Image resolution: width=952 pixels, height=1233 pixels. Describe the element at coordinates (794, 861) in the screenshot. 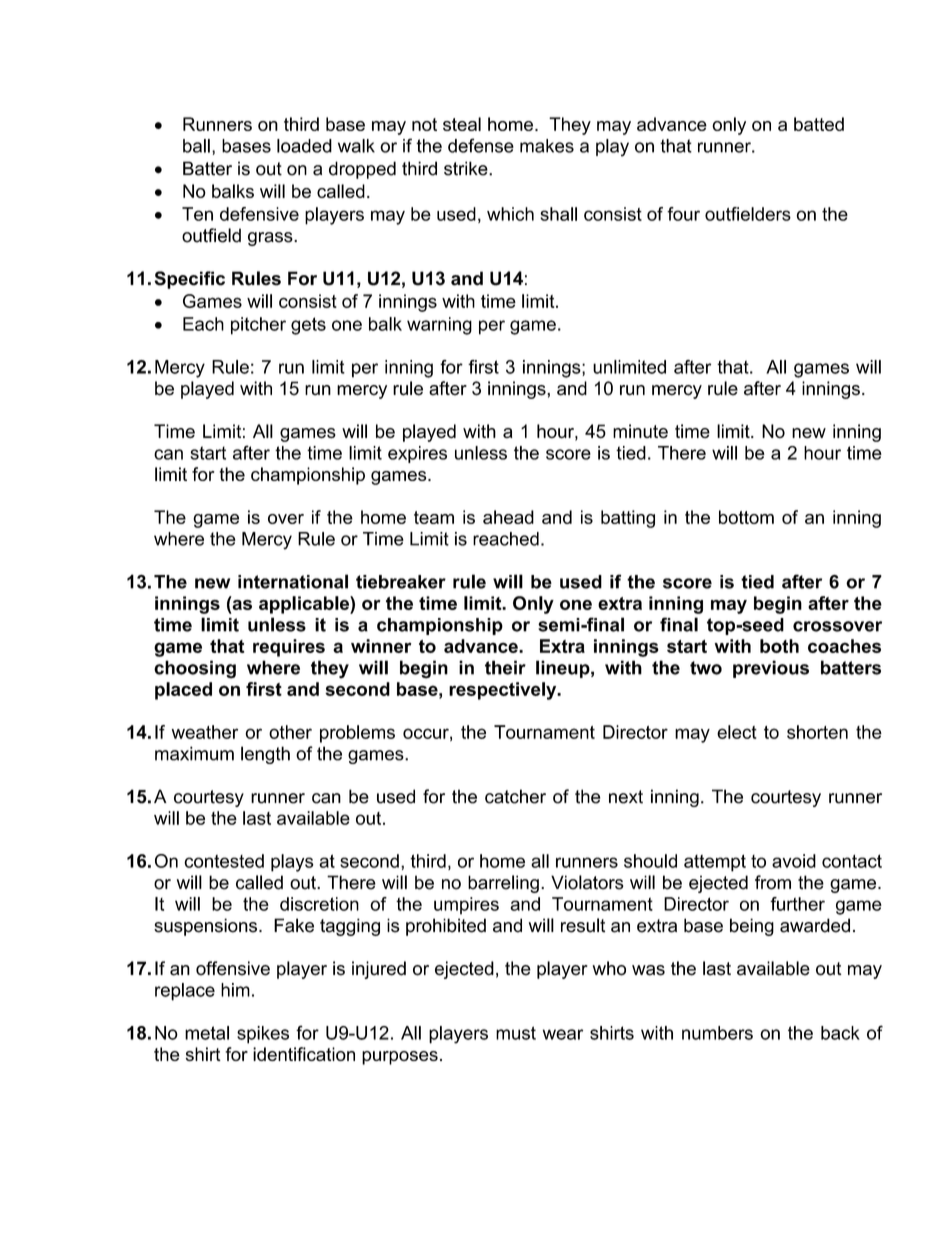

I see `avoid` at that location.
